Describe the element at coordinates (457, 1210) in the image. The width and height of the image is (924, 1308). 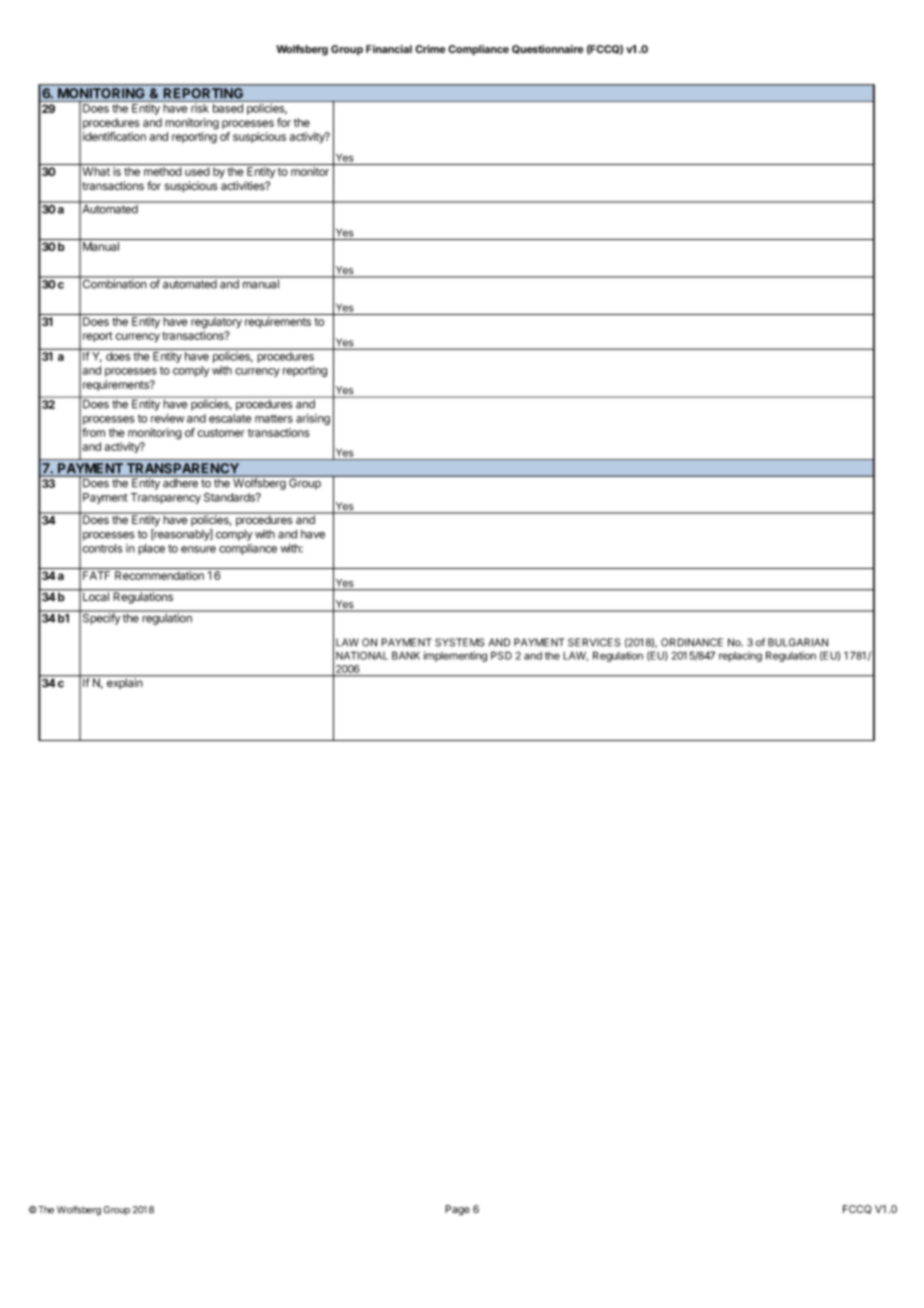
I see `Page` at that location.
